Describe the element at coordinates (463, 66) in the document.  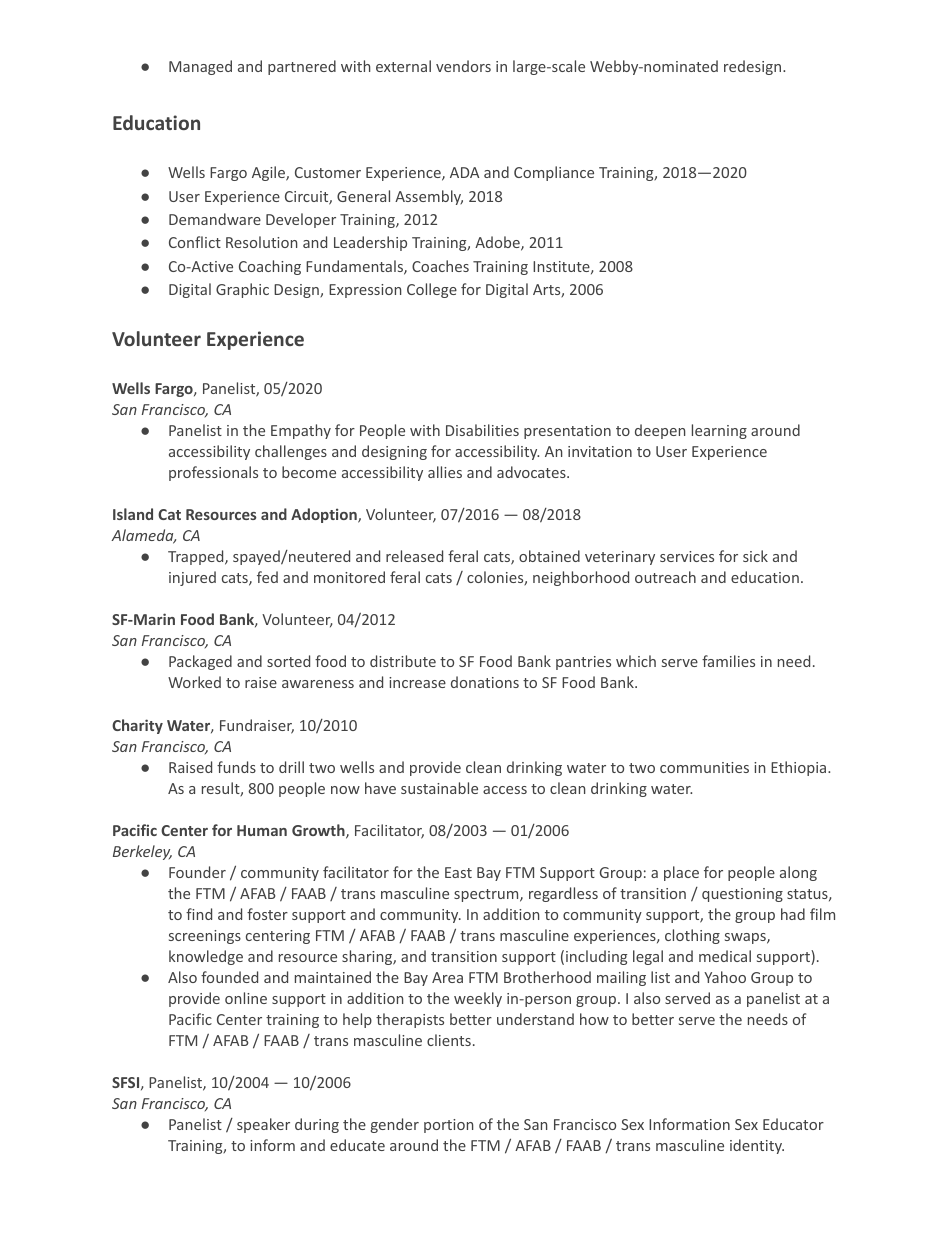
I see `vendors` at that location.
